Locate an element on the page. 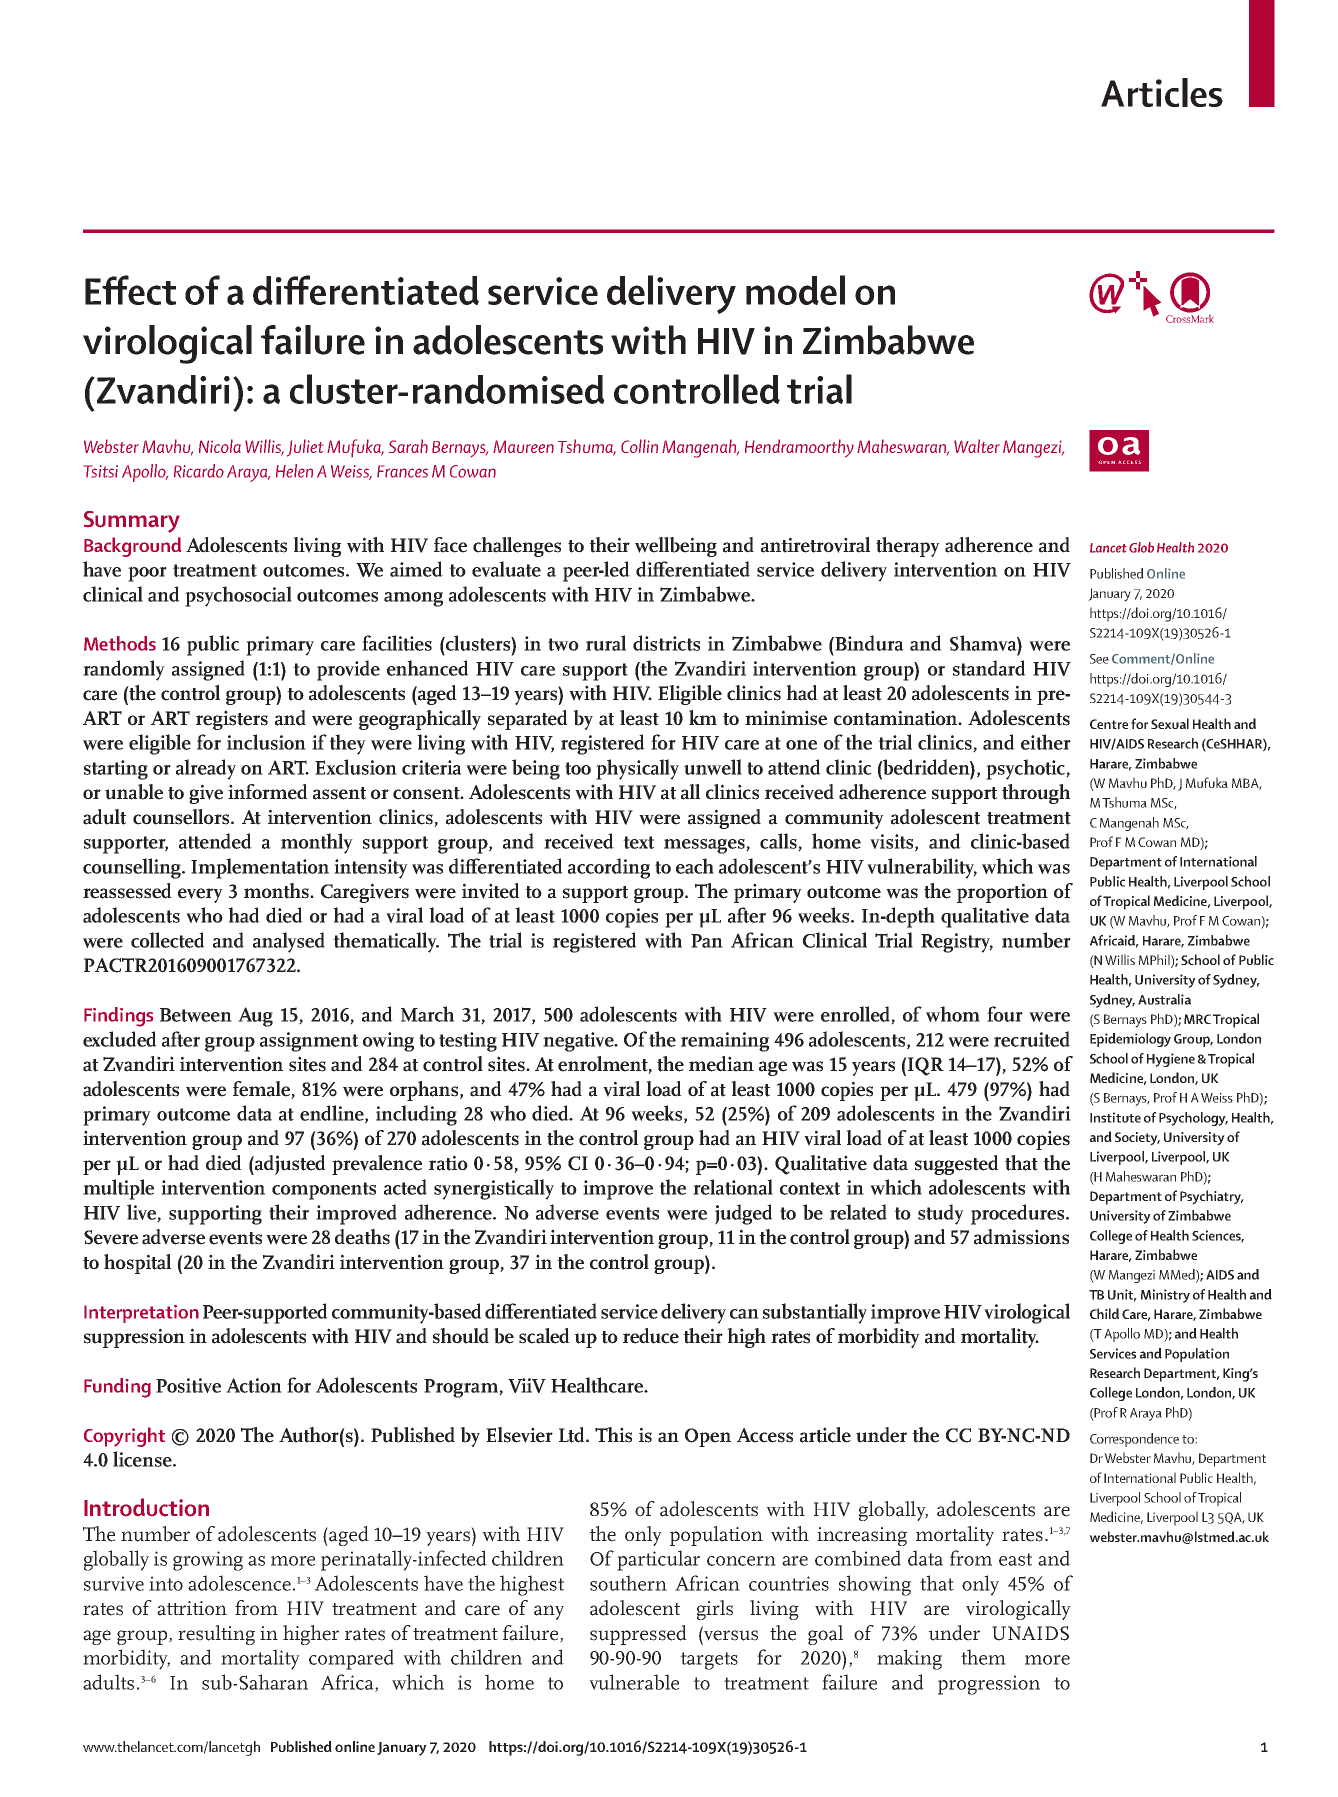  Effect is located at coordinates (130, 290).
